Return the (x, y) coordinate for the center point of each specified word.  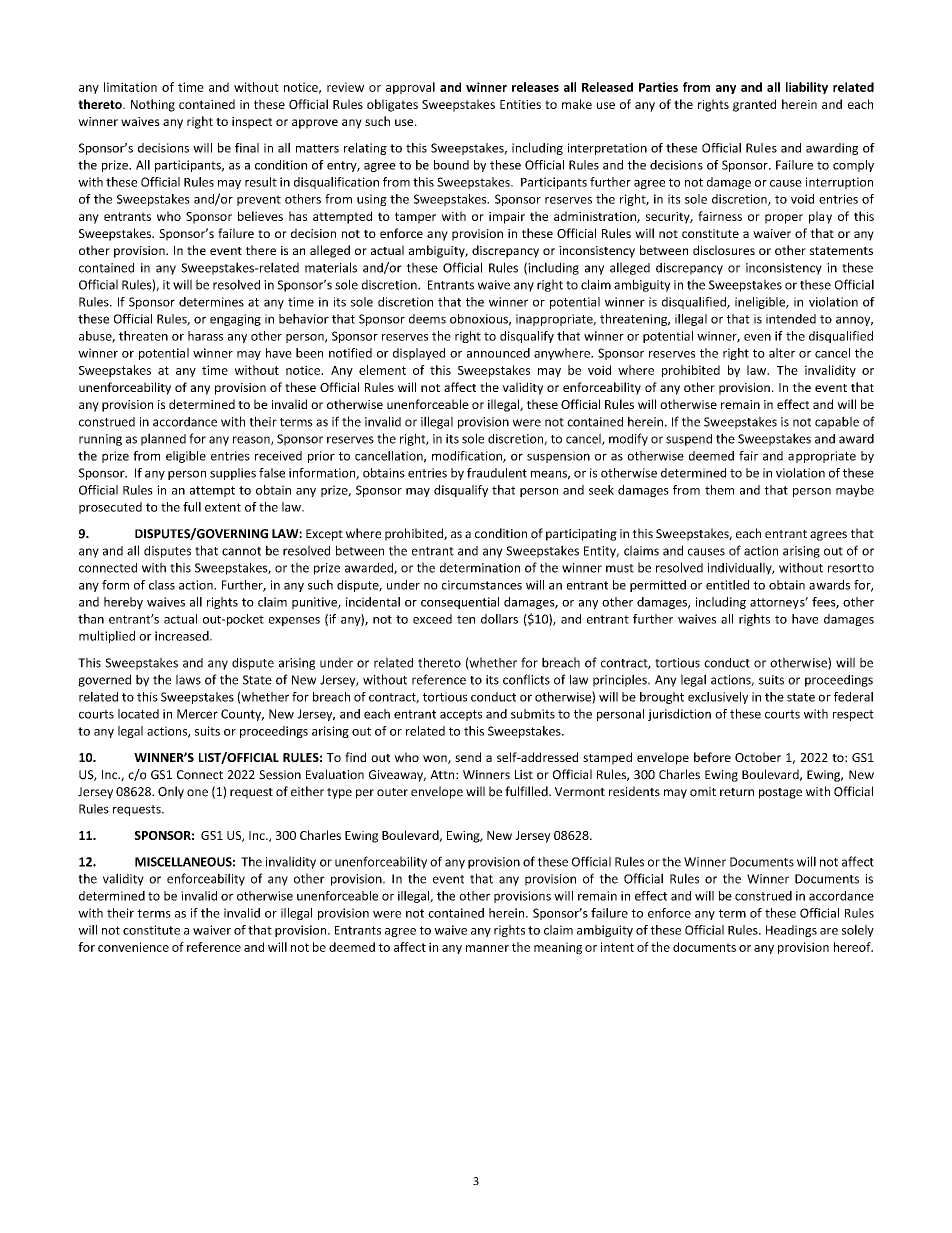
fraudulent (497, 473)
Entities (520, 104)
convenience (133, 947)
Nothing (153, 105)
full (192, 507)
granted (754, 105)
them (719, 490)
